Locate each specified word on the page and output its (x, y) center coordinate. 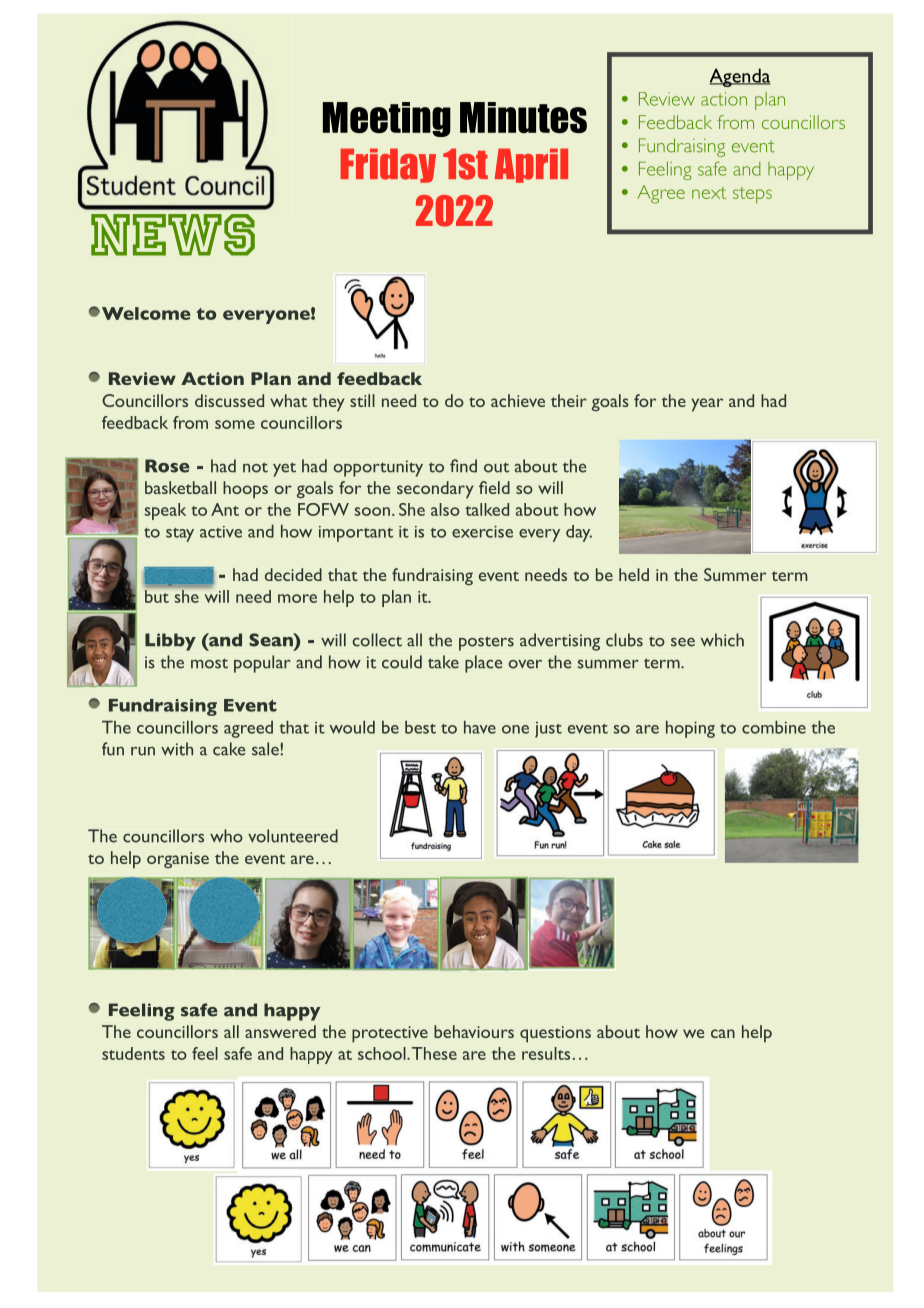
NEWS (173, 235)
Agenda (739, 77)
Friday (388, 165)
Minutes (523, 117)
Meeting (387, 119)
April (531, 165)
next (709, 193)
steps (752, 195)
